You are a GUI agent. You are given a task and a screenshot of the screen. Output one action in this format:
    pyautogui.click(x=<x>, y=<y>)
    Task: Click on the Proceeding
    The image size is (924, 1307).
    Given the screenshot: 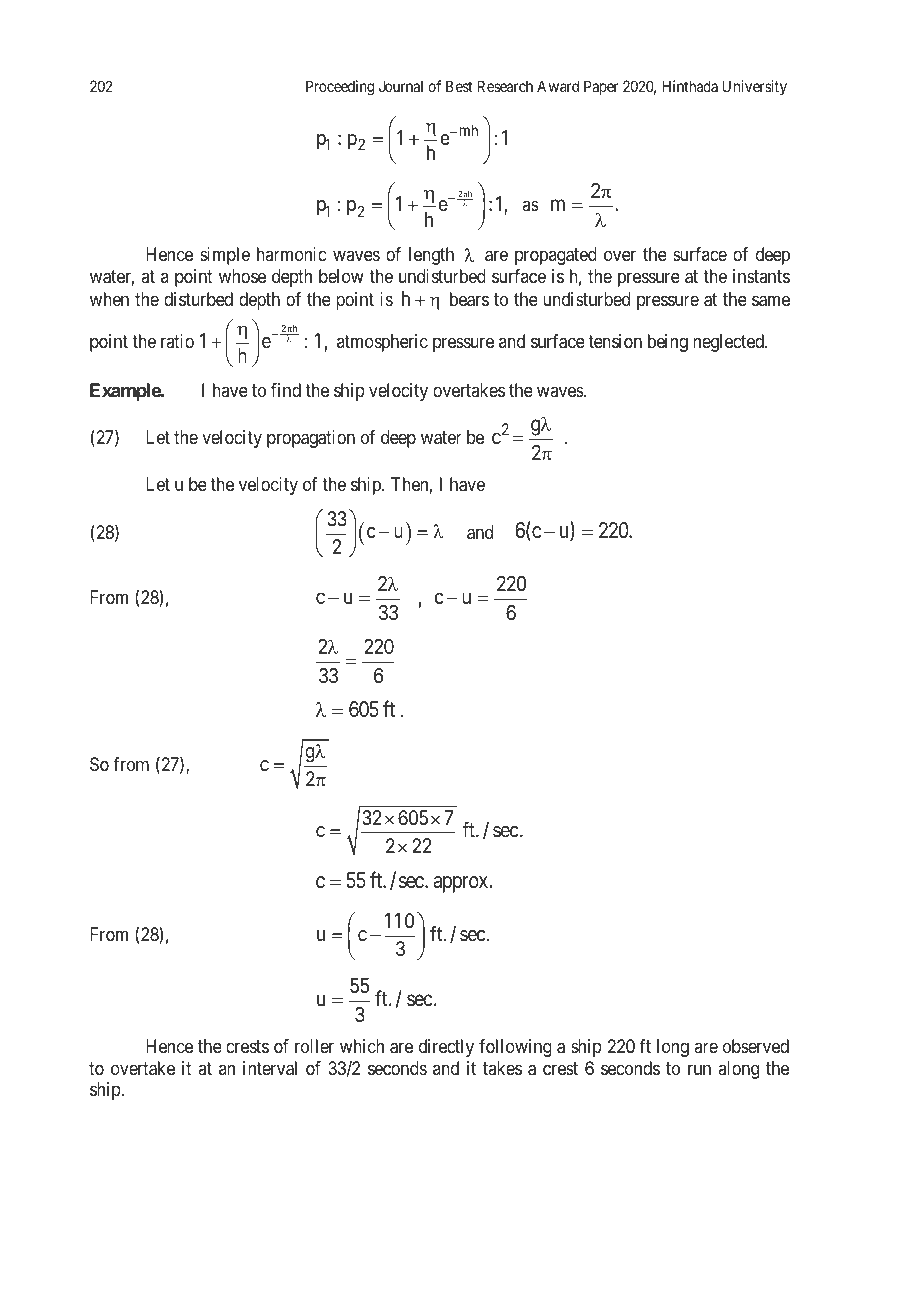 What is the action you would take?
    pyautogui.click(x=340, y=88)
